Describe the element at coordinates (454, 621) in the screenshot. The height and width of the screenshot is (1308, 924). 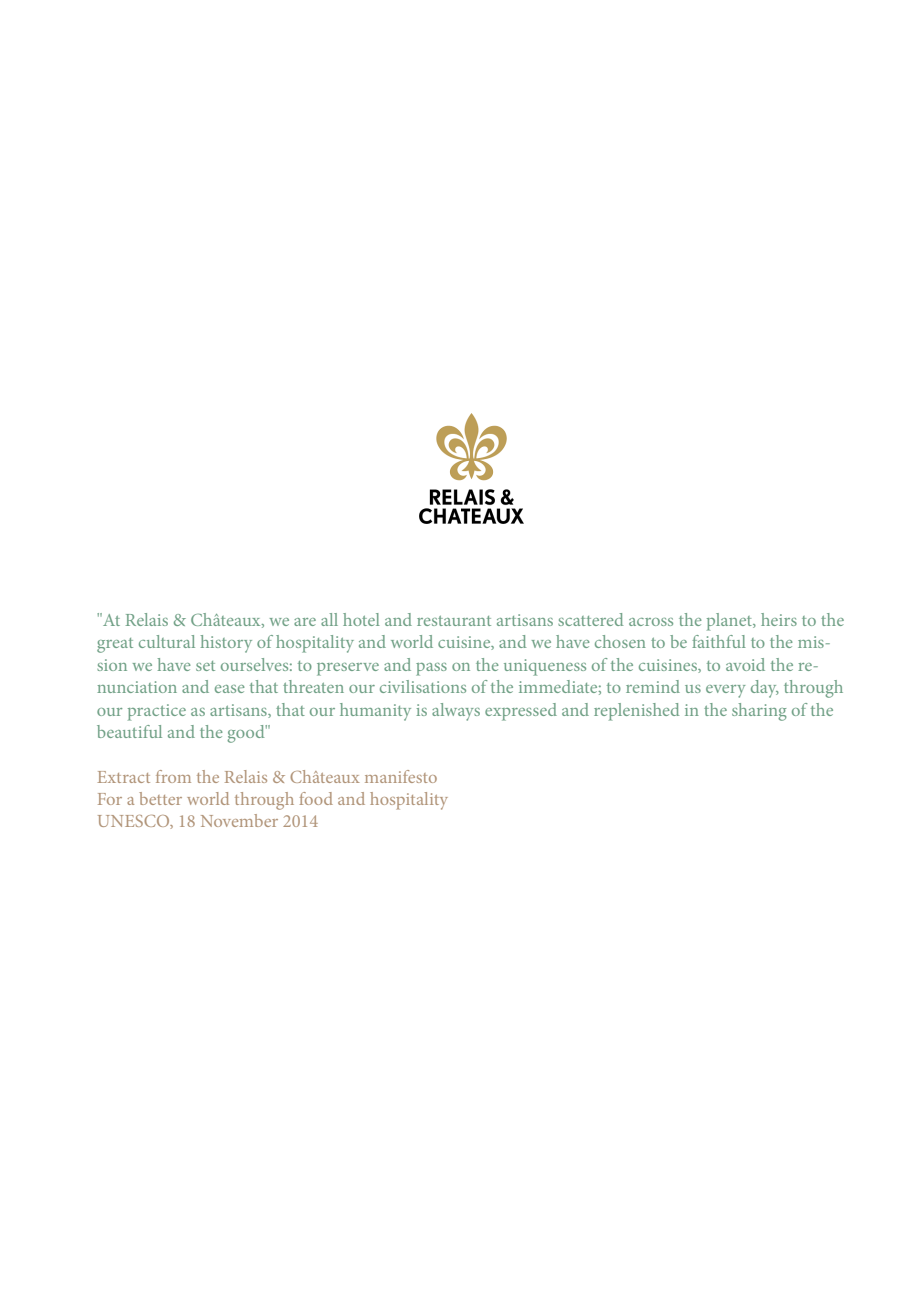
I see `restaurant` at that location.
